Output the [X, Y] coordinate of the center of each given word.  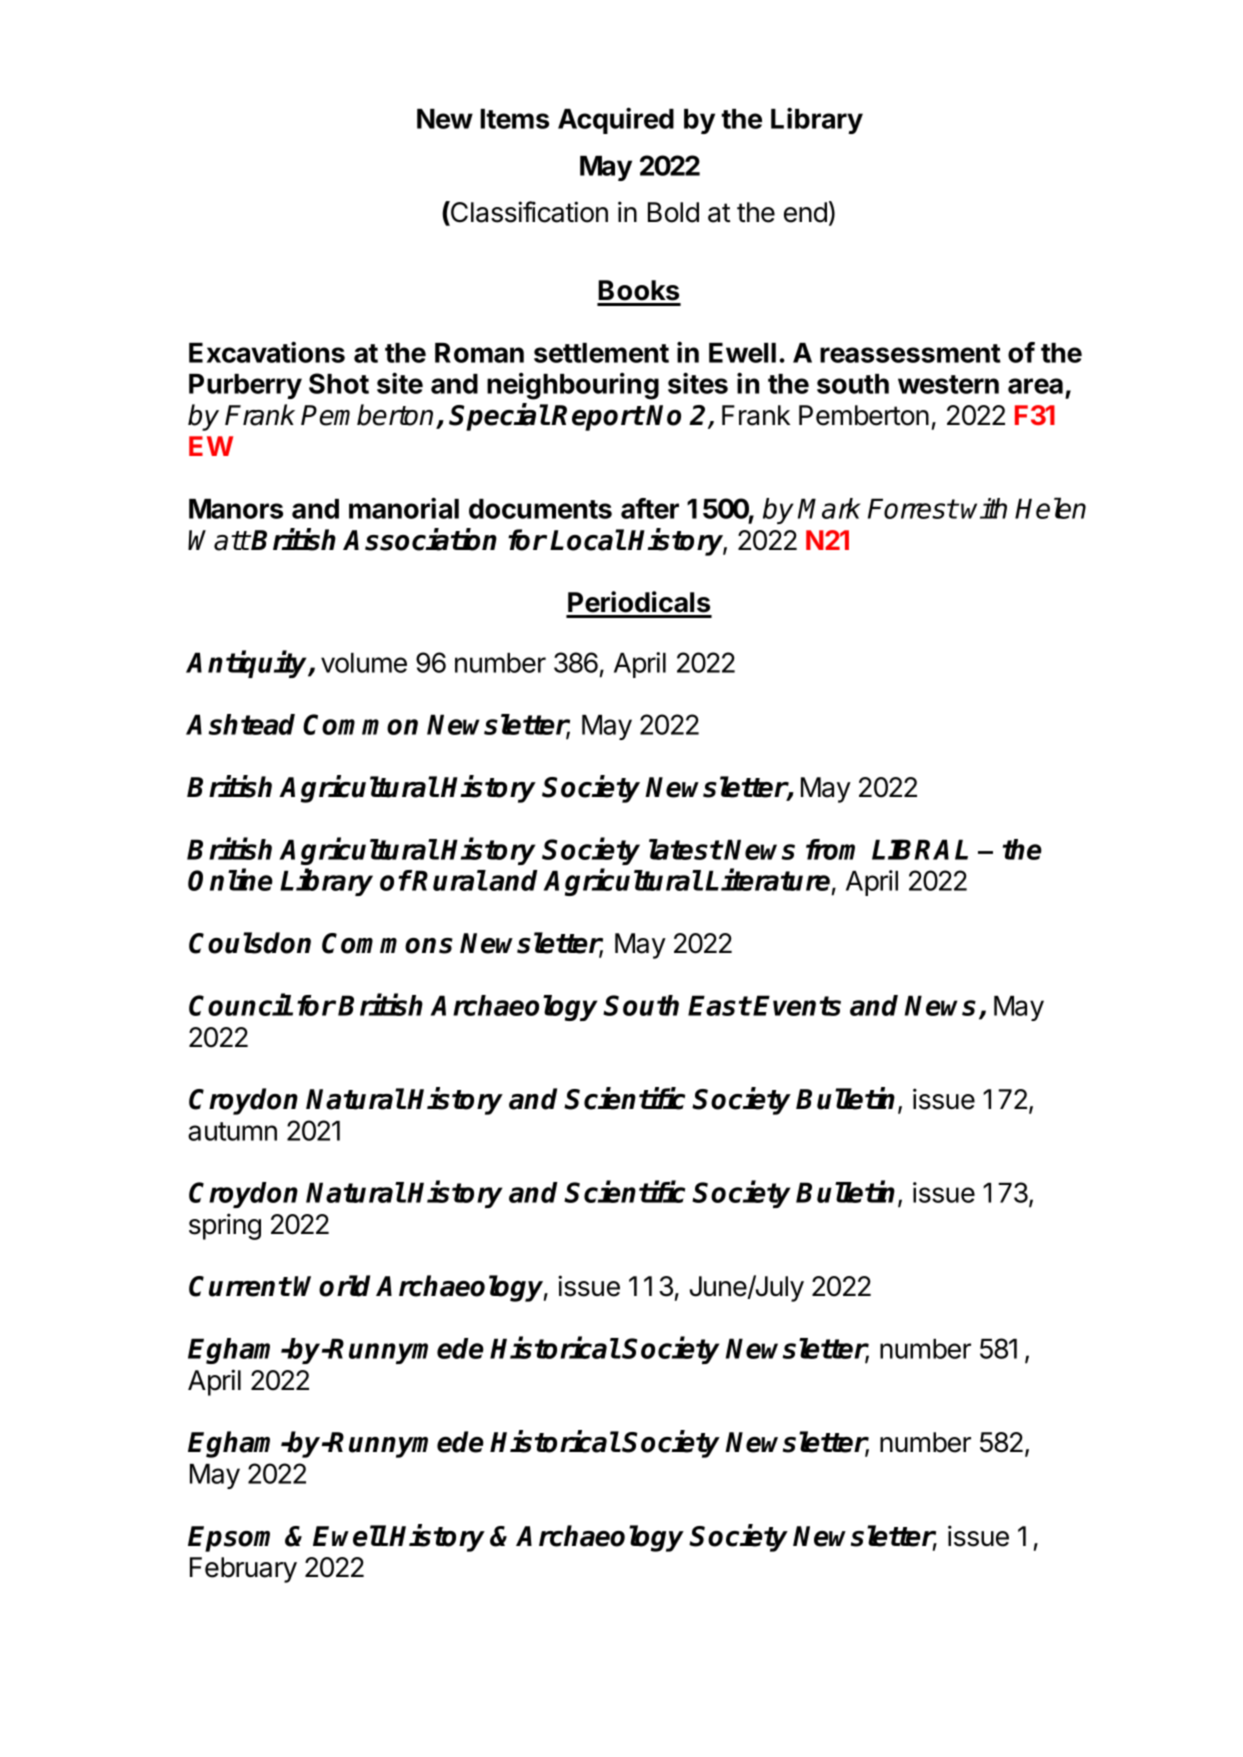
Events [797, 1005]
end [805, 212]
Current [240, 1286]
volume [364, 663]
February [243, 1570]
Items [514, 119]
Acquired [616, 120]
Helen [1050, 508]
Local [587, 540]
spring [225, 1226]
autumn [232, 1131]
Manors [236, 509]
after [650, 508]
